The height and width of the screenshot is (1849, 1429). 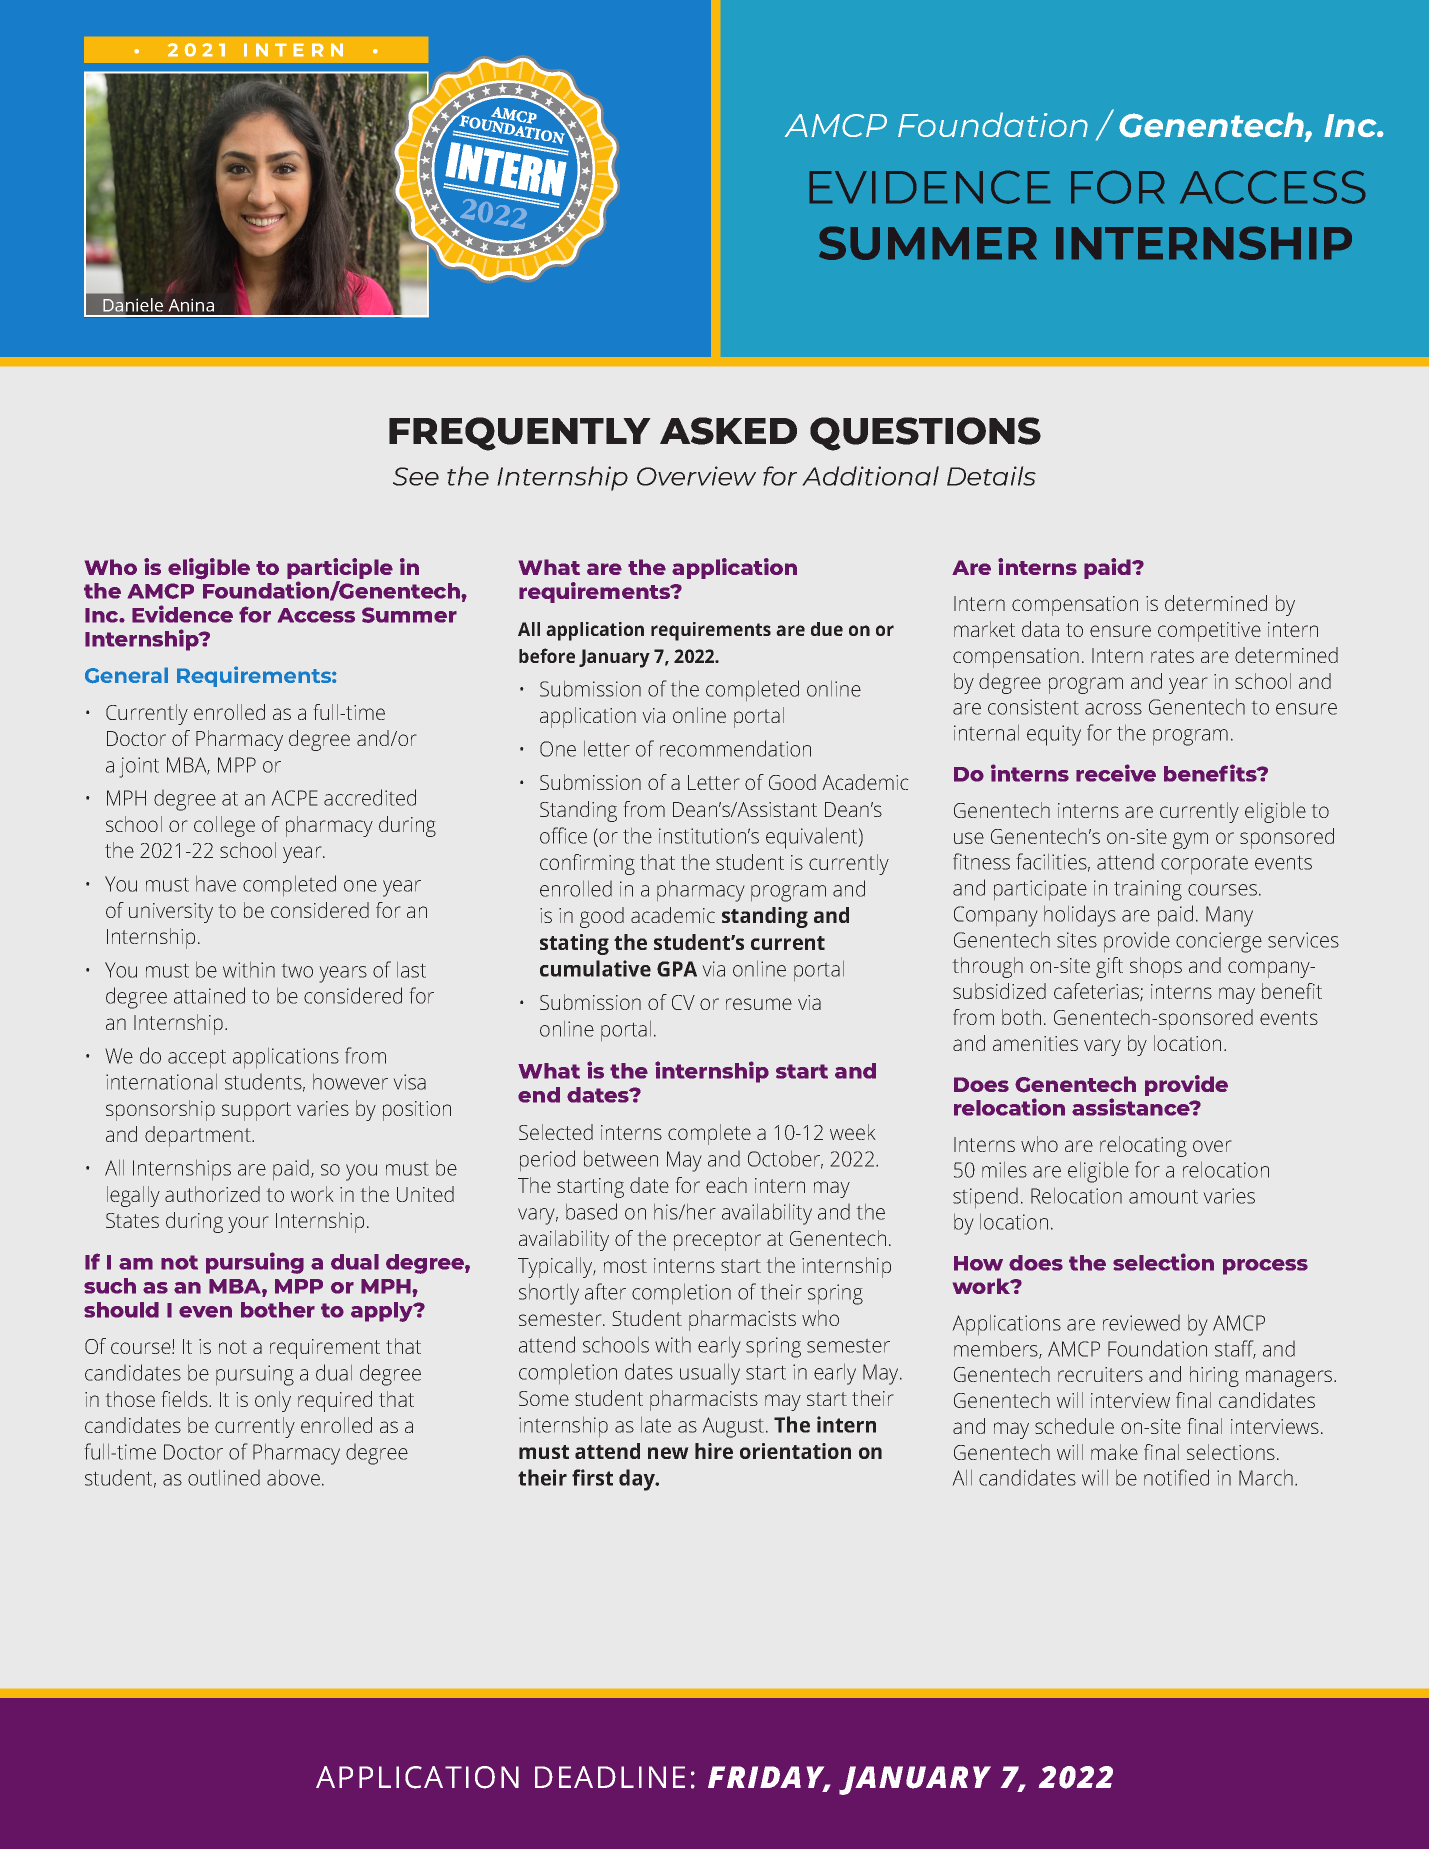 I want to click on recommendation, so click(x=735, y=748).
